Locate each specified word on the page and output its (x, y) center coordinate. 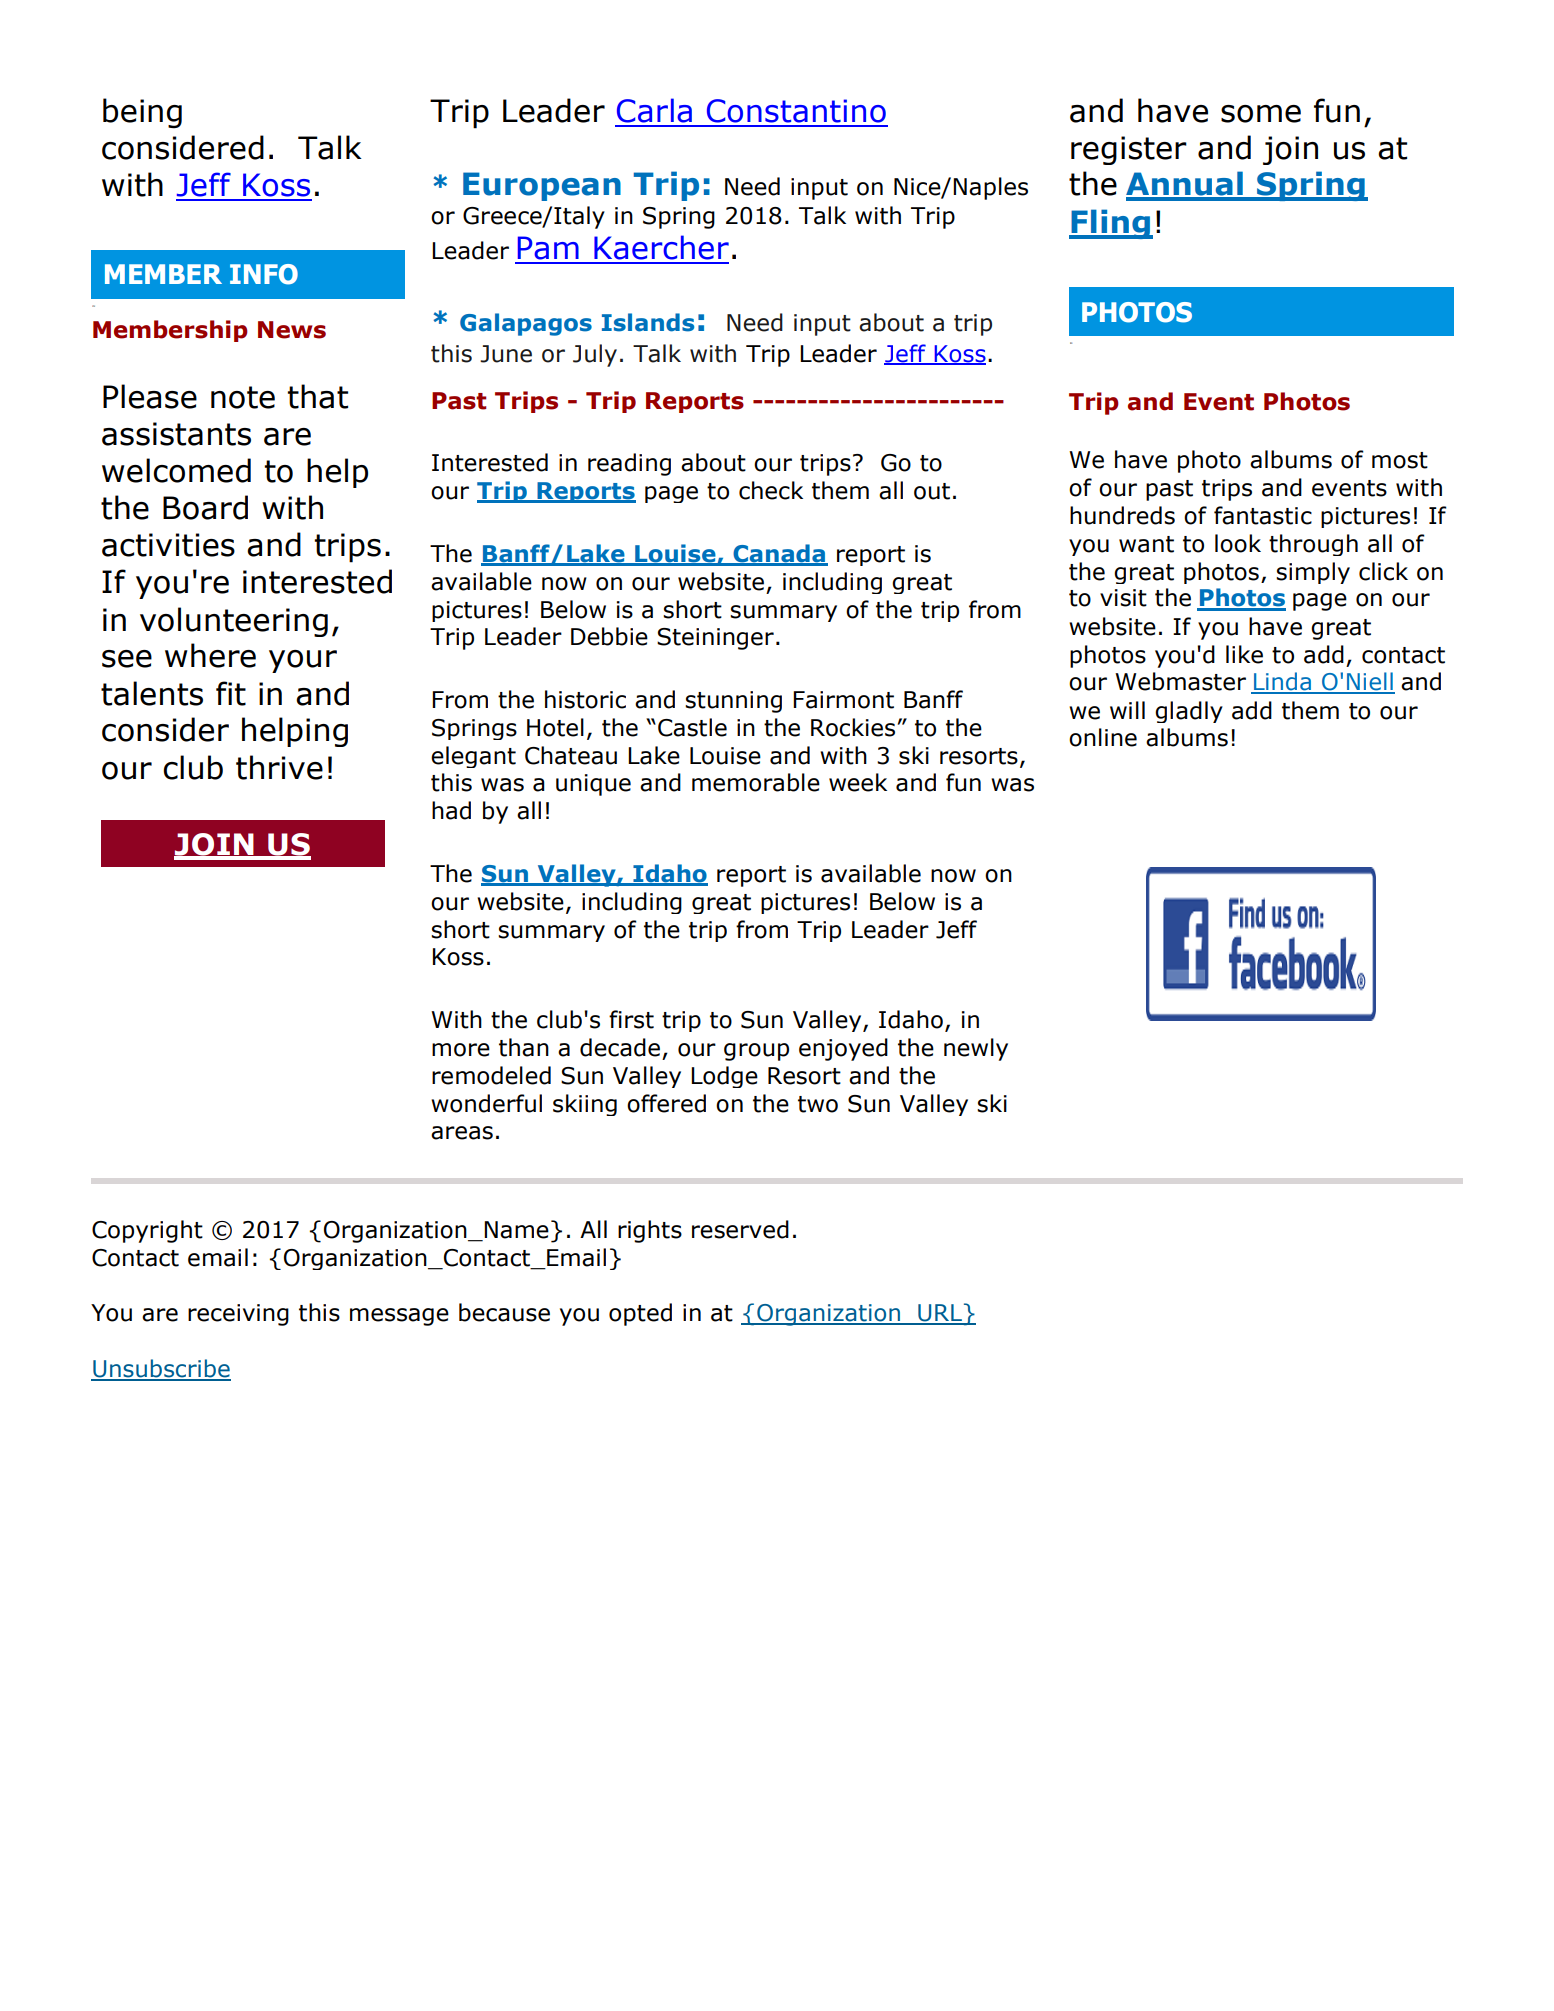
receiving (238, 1315)
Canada (779, 554)
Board (205, 507)
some (1261, 114)
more (461, 1050)
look (1238, 543)
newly (976, 1049)
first (631, 1019)
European (542, 186)
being (142, 113)
